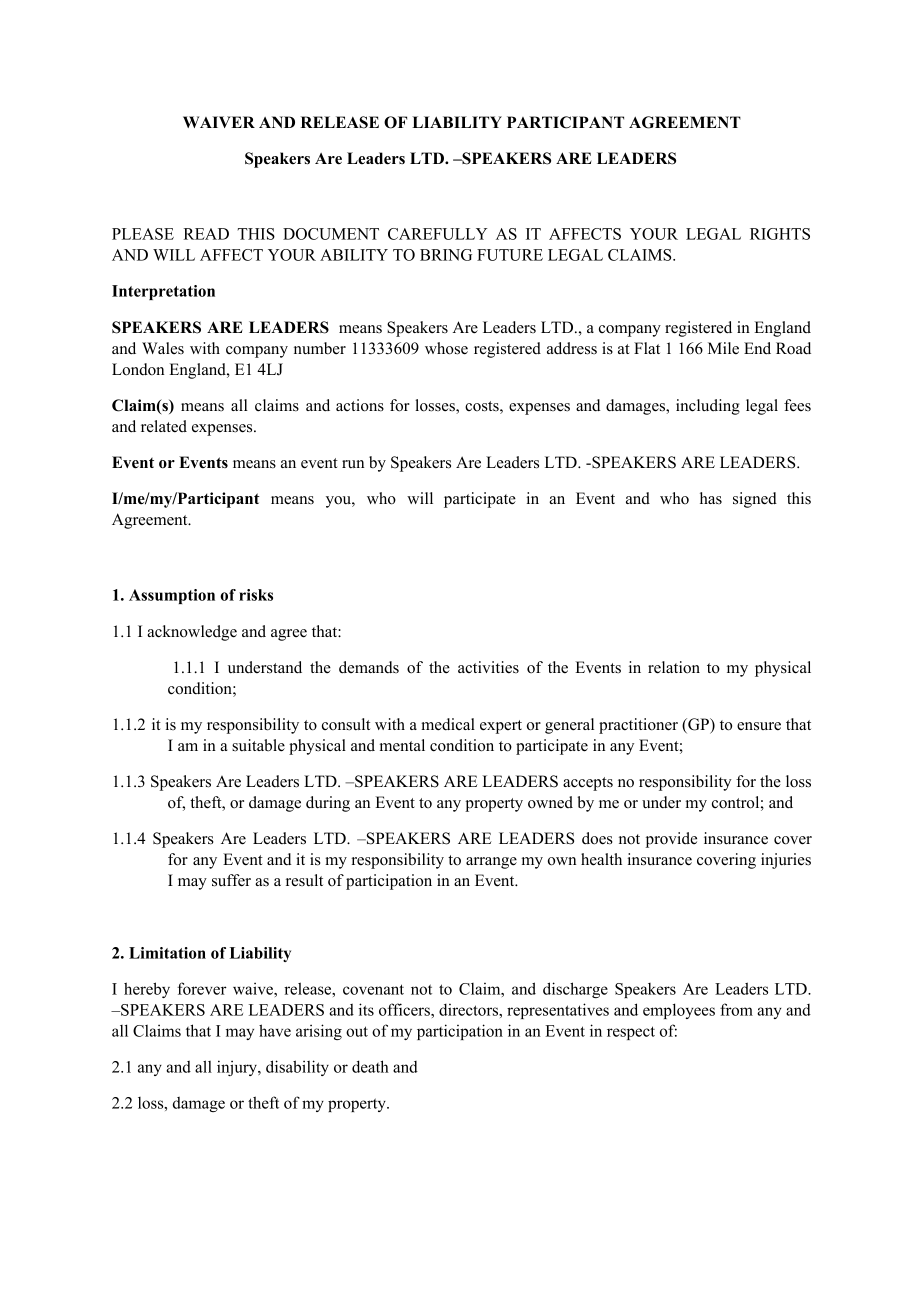 This page has height=1308, width=924. What do you see at coordinates (275, 1030) in the page?
I see `have` at bounding box center [275, 1030].
